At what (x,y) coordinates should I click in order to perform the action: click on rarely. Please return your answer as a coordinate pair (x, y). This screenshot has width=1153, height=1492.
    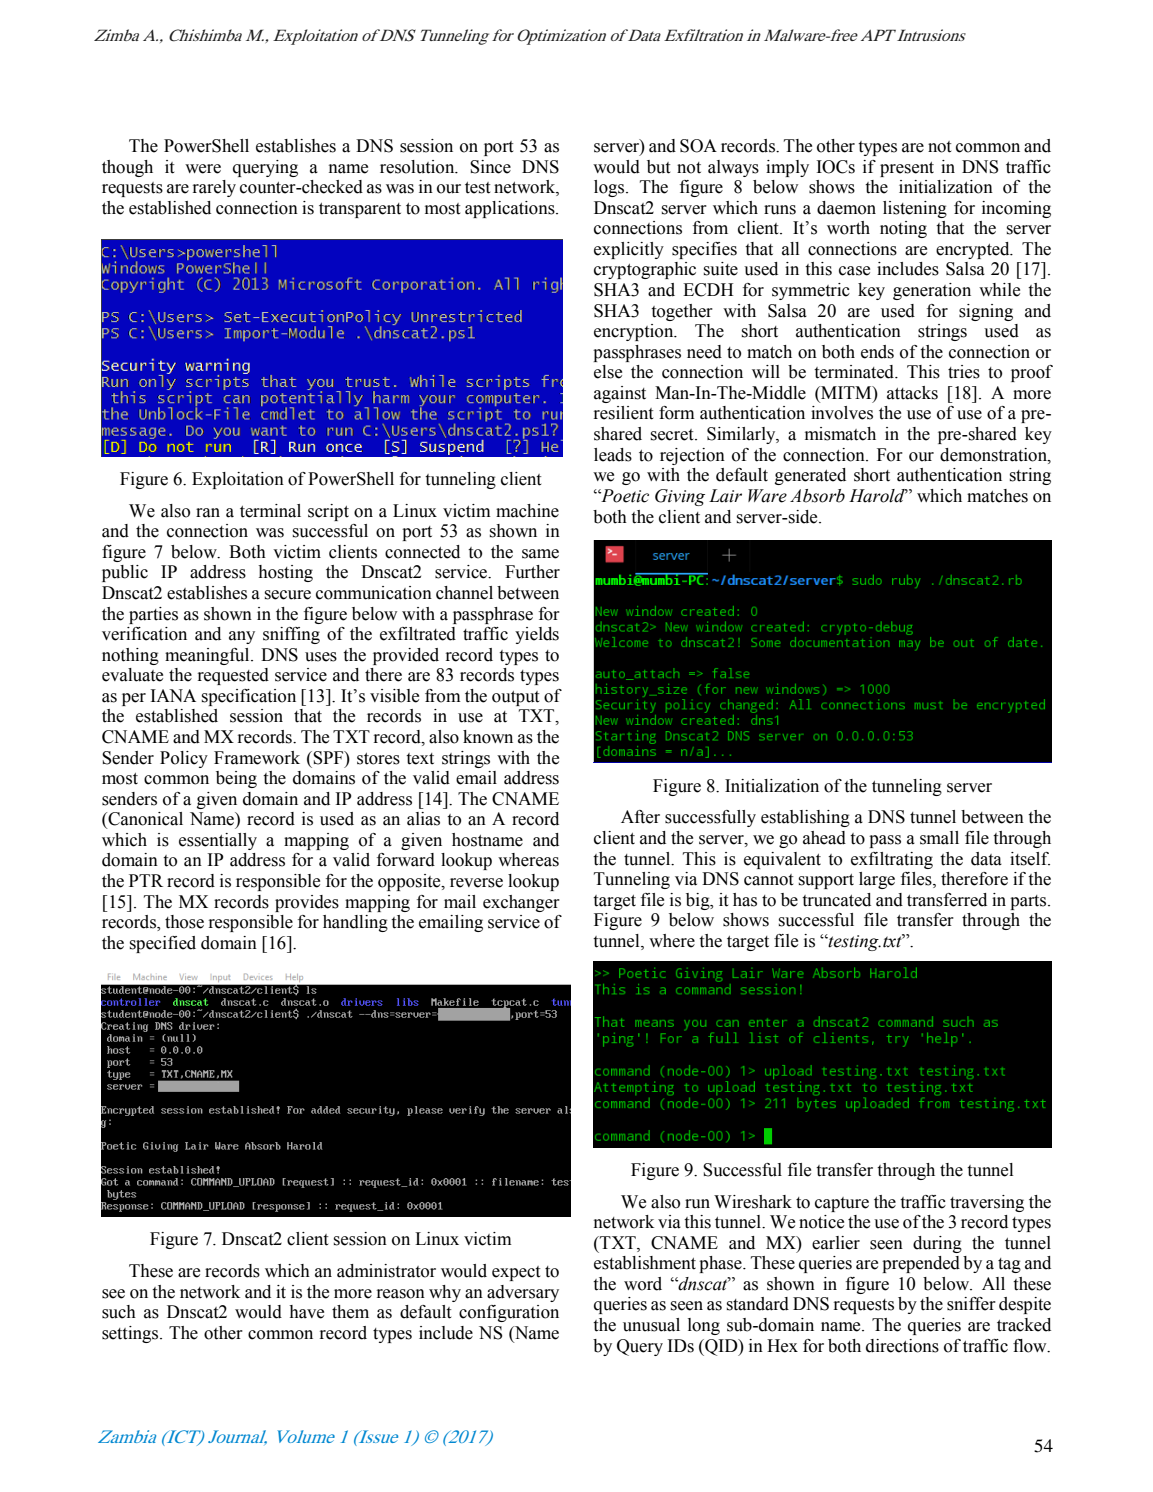
    Looking at the image, I should click on (214, 188).
